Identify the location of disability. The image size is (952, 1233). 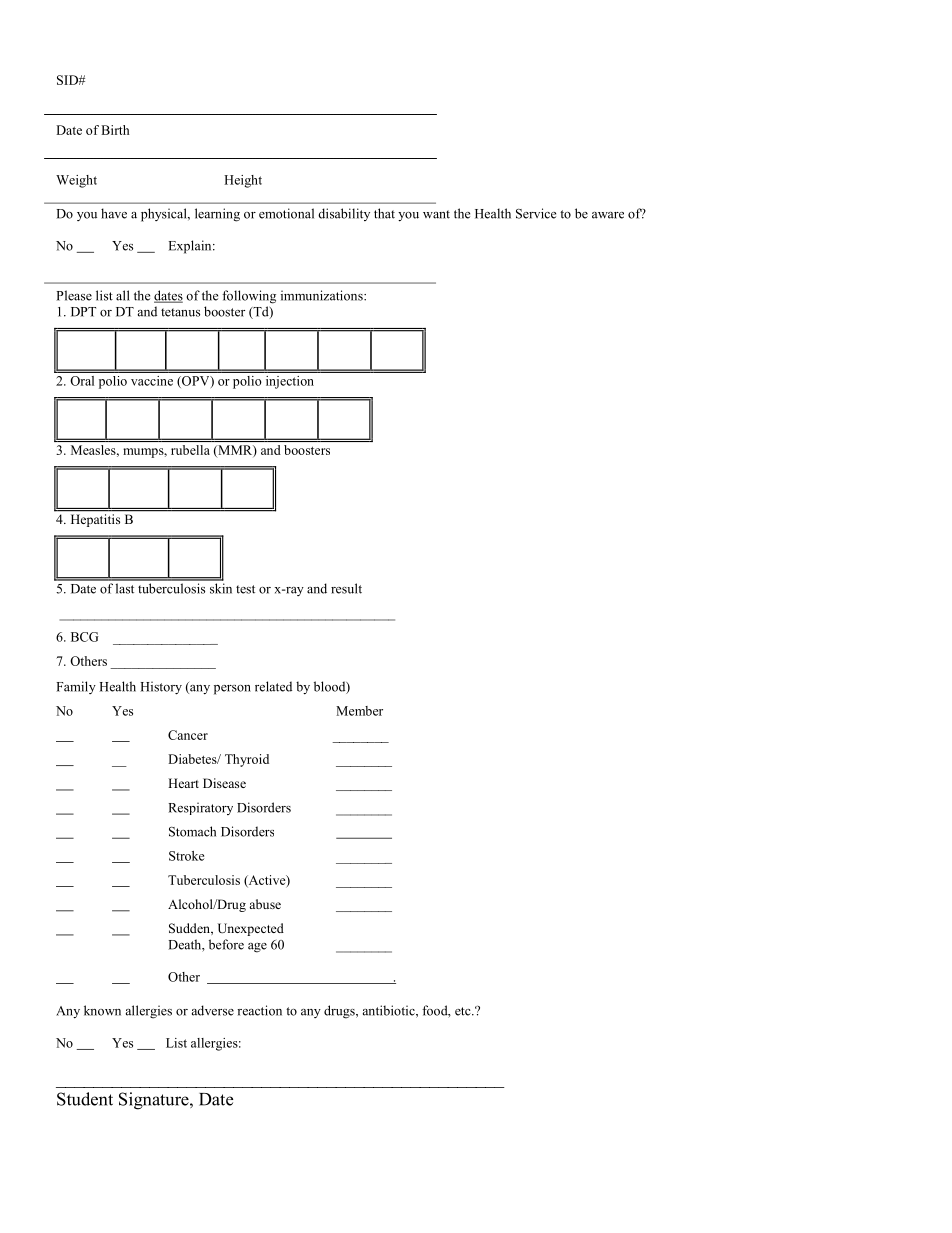
(344, 214).
